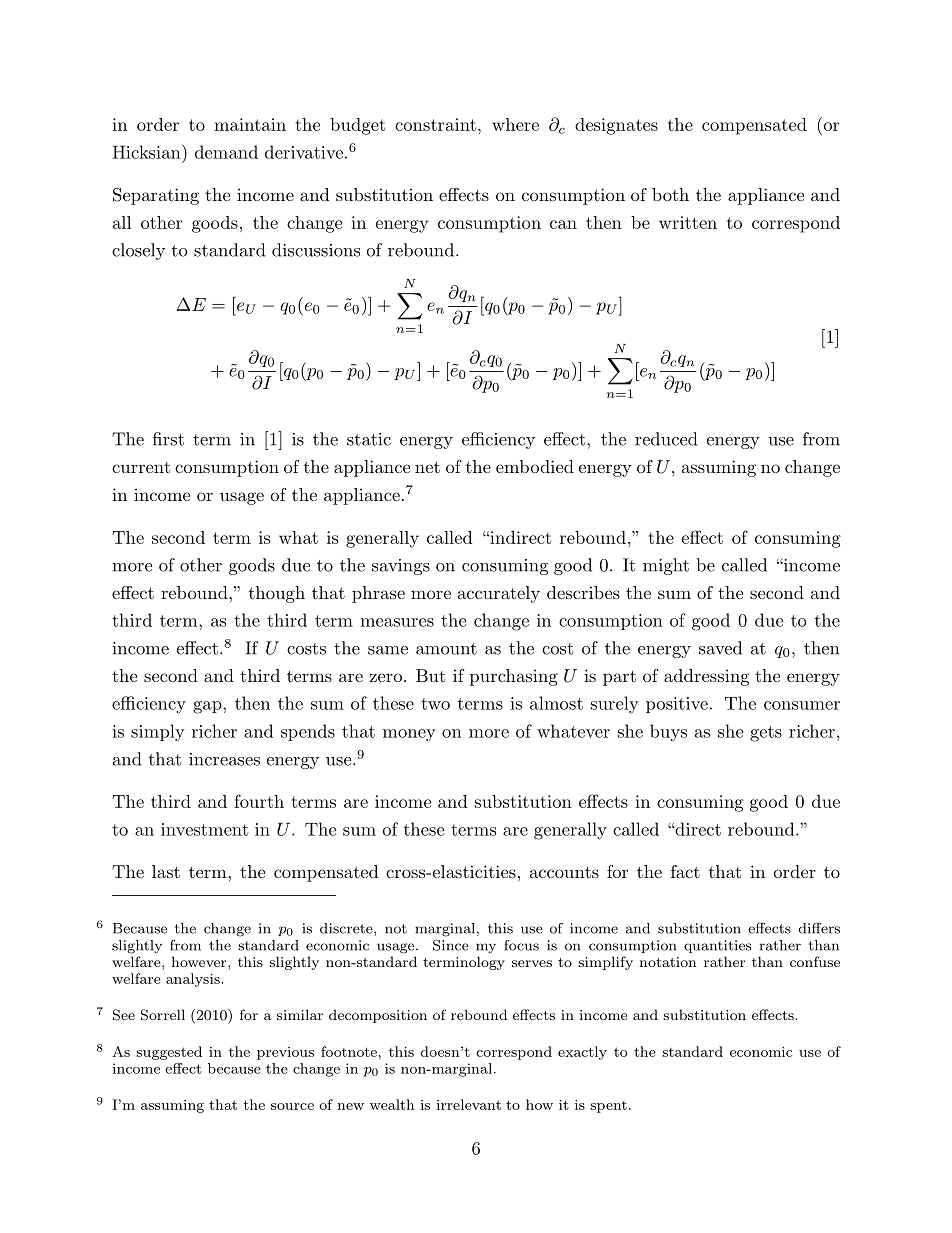  I want to click on gets, so click(766, 734).
